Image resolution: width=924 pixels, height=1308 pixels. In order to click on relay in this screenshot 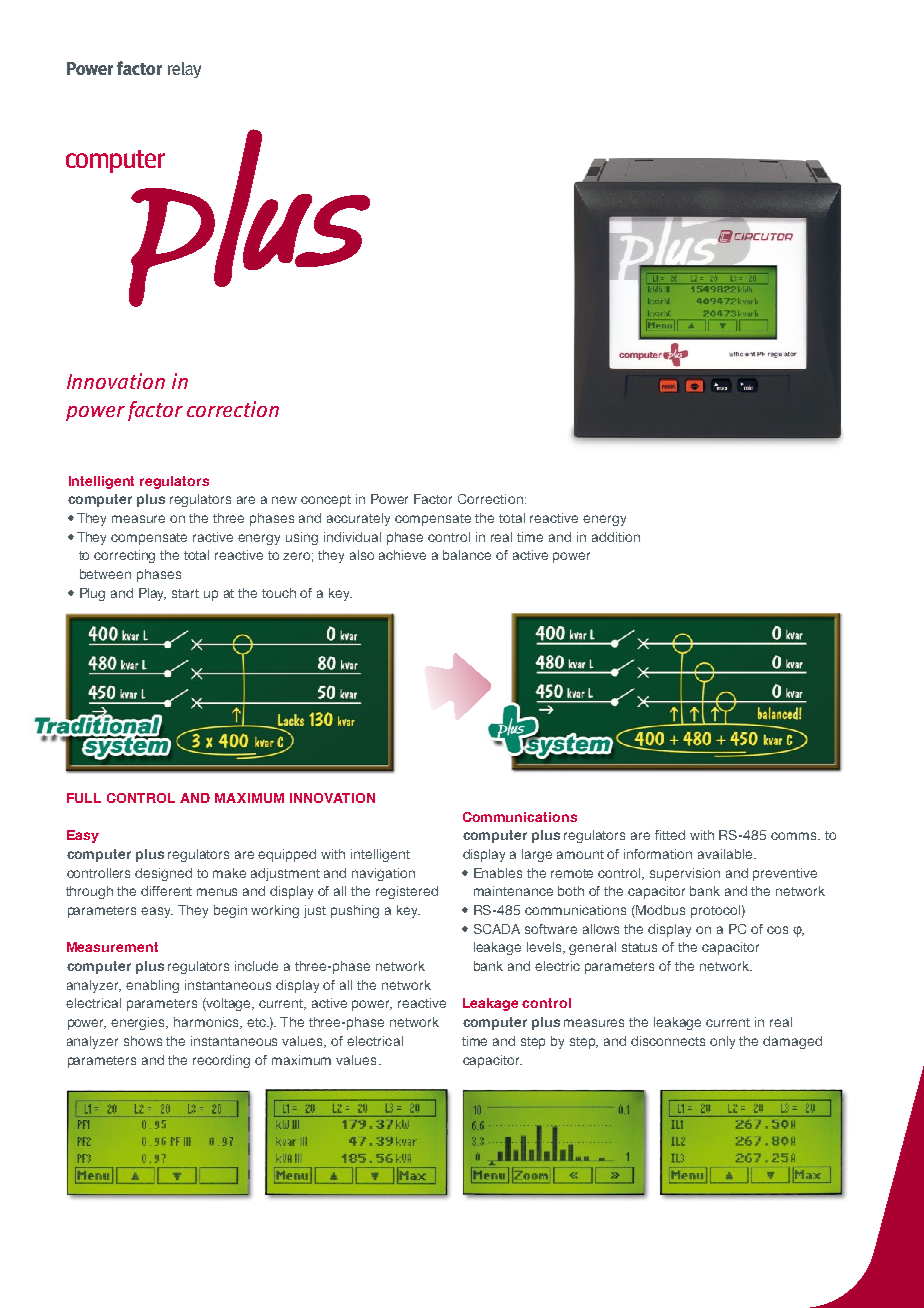, I will do `click(184, 70)`.
